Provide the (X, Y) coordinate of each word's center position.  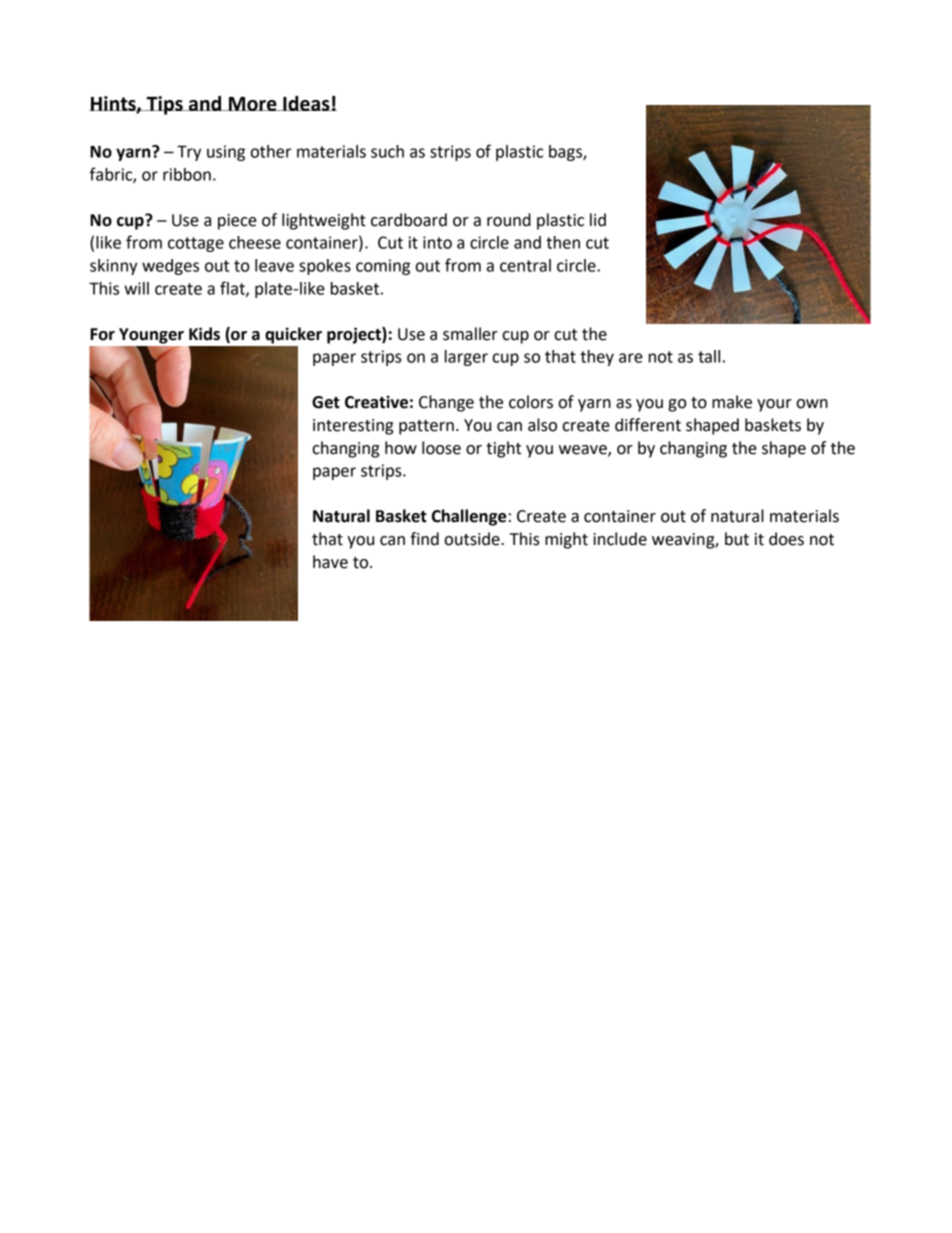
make (732, 402)
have (330, 562)
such (387, 151)
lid (598, 220)
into (437, 242)
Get (326, 402)
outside (473, 539)
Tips (164, 105)
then (563, 242)
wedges (170, 267)
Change (446, 403)
